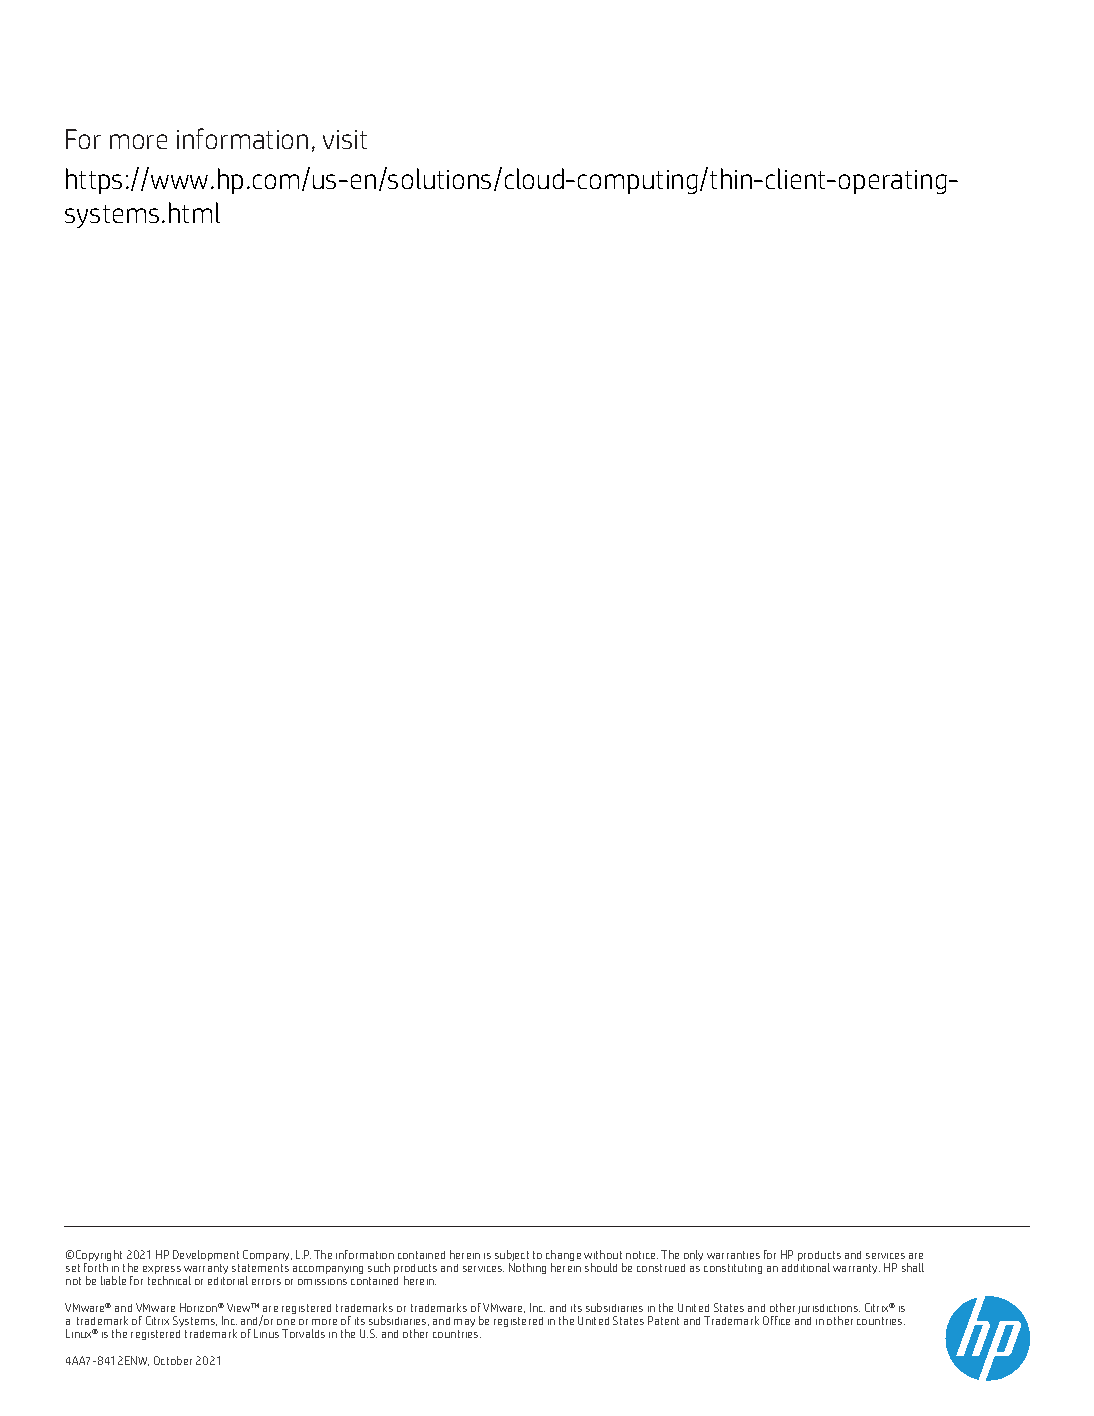 The height and width of the screenshot is (1416, 1094). I want to click on subject, so click(512, 1257).
